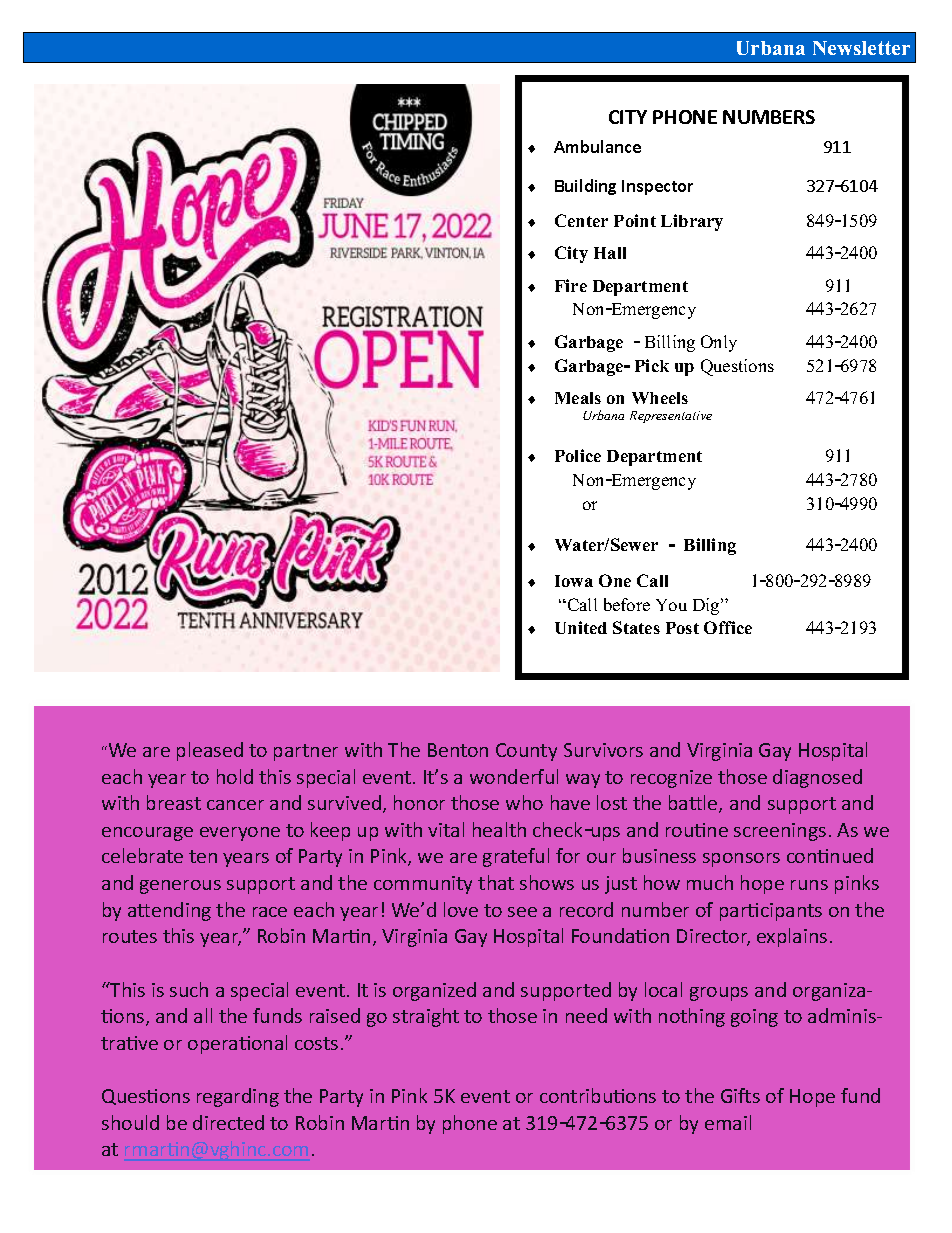  I want to click on Ambulance, so click(597, 146).
